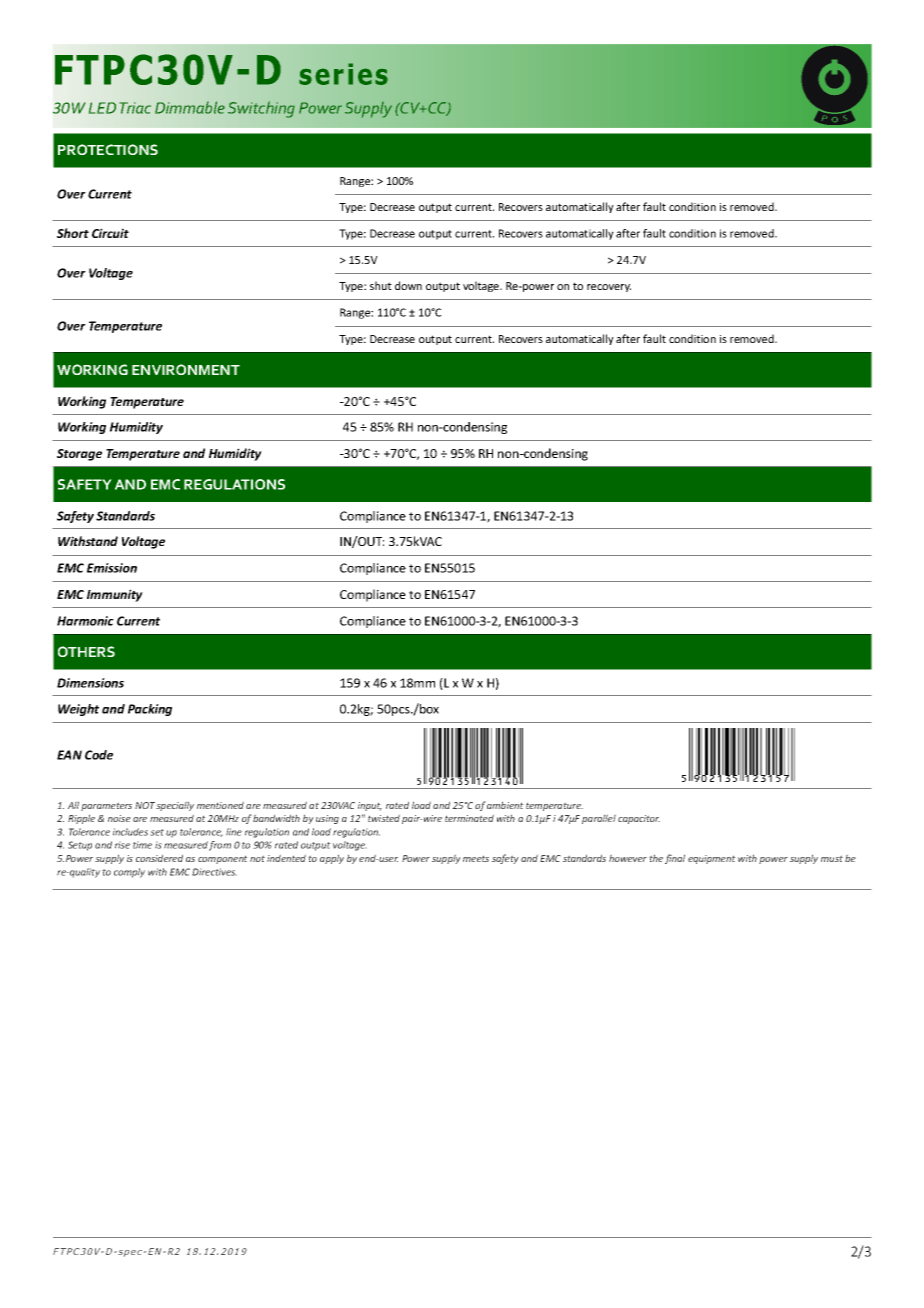 The image size is (924, 1308). Describe the element at coordinates (186, 369) in the page. I see `ENVIRONMENT` at that location.
